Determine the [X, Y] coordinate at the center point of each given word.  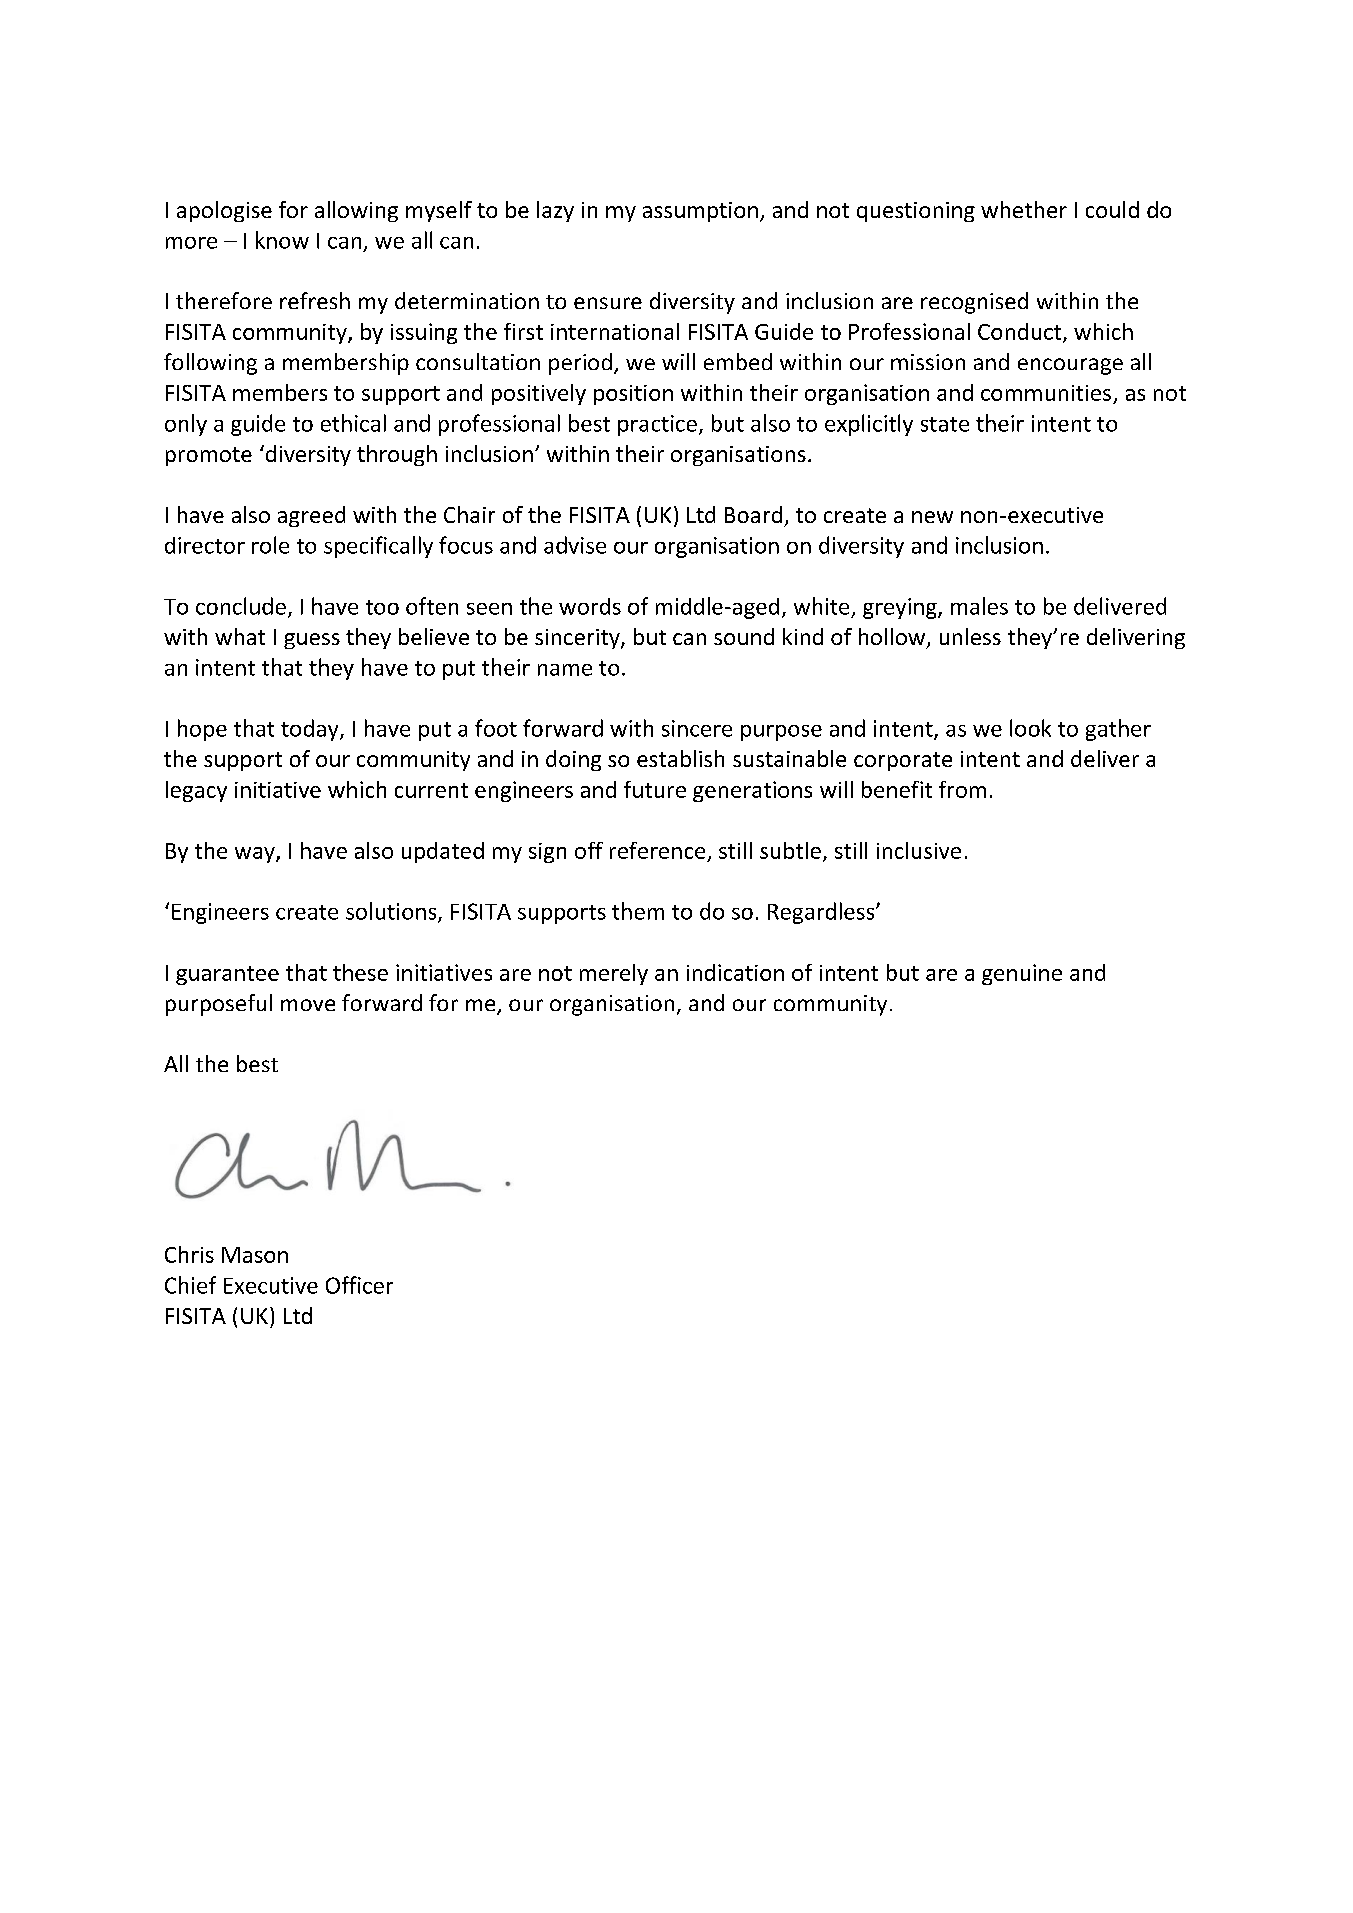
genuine [1022, 974]
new [932, 517]
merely [614, 974]
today [311, 730]
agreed [311, 516]
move [308, 1005]
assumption [700, 212]
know [282, 240]
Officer [359, 1285]
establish [680, 758]
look [1030, 728]
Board [753, 514]
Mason [255, 1255]
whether [1024, 209]
